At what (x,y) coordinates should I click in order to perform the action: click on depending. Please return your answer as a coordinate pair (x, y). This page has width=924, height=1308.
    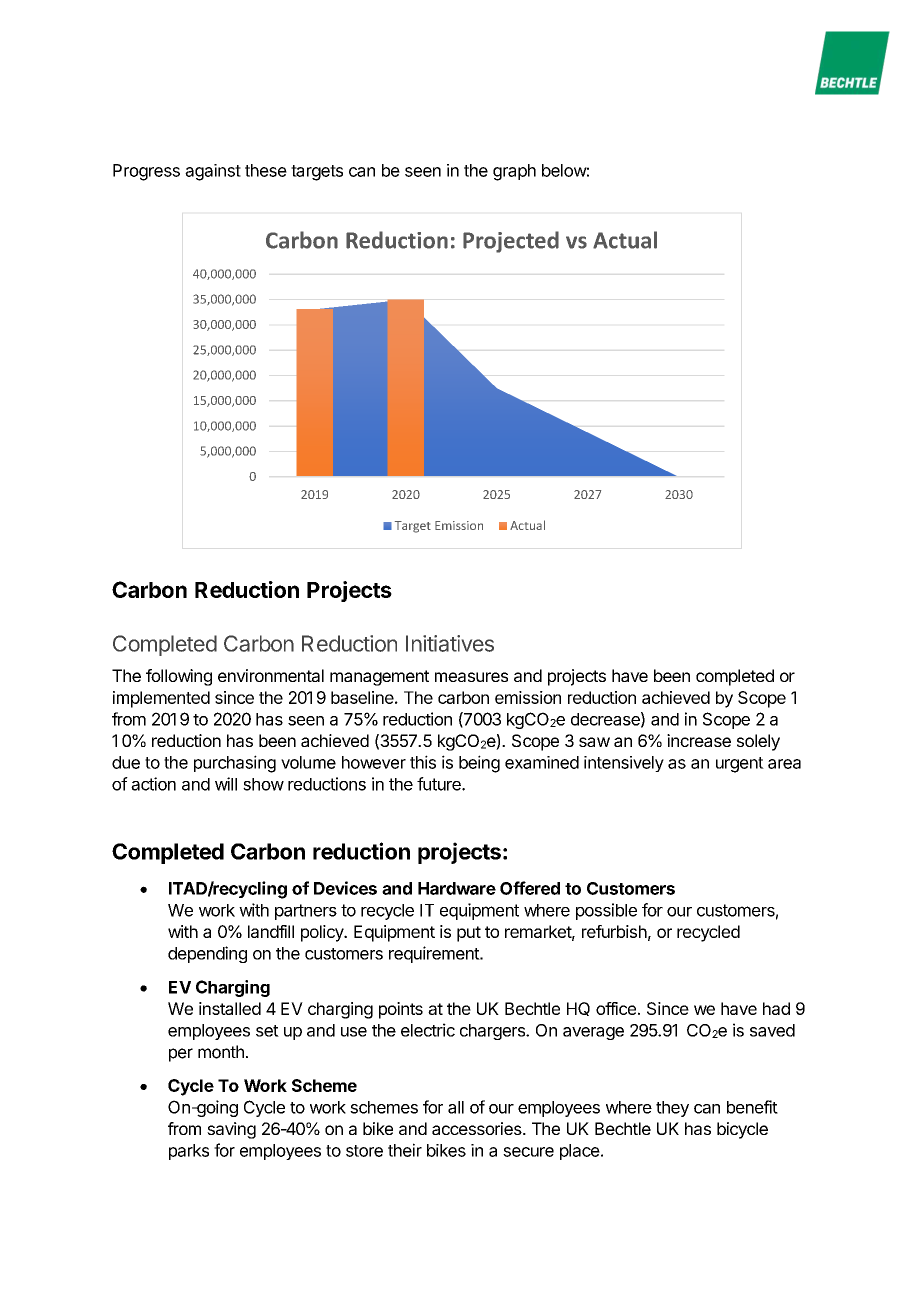
    Looking at the image, I should click on (207, 954).
